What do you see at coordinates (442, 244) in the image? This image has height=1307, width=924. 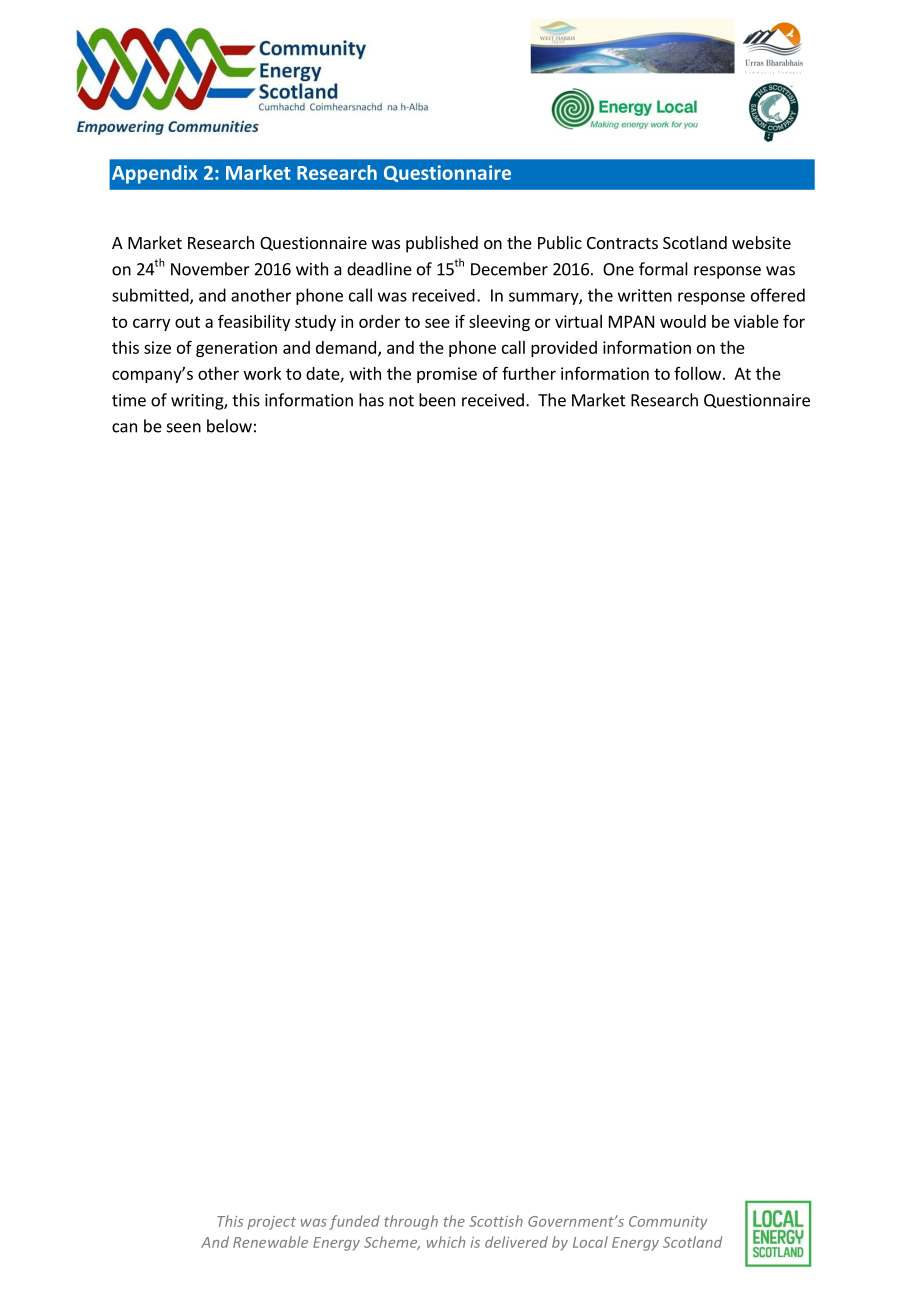 I see `published` at bounding box center [442, 244].
